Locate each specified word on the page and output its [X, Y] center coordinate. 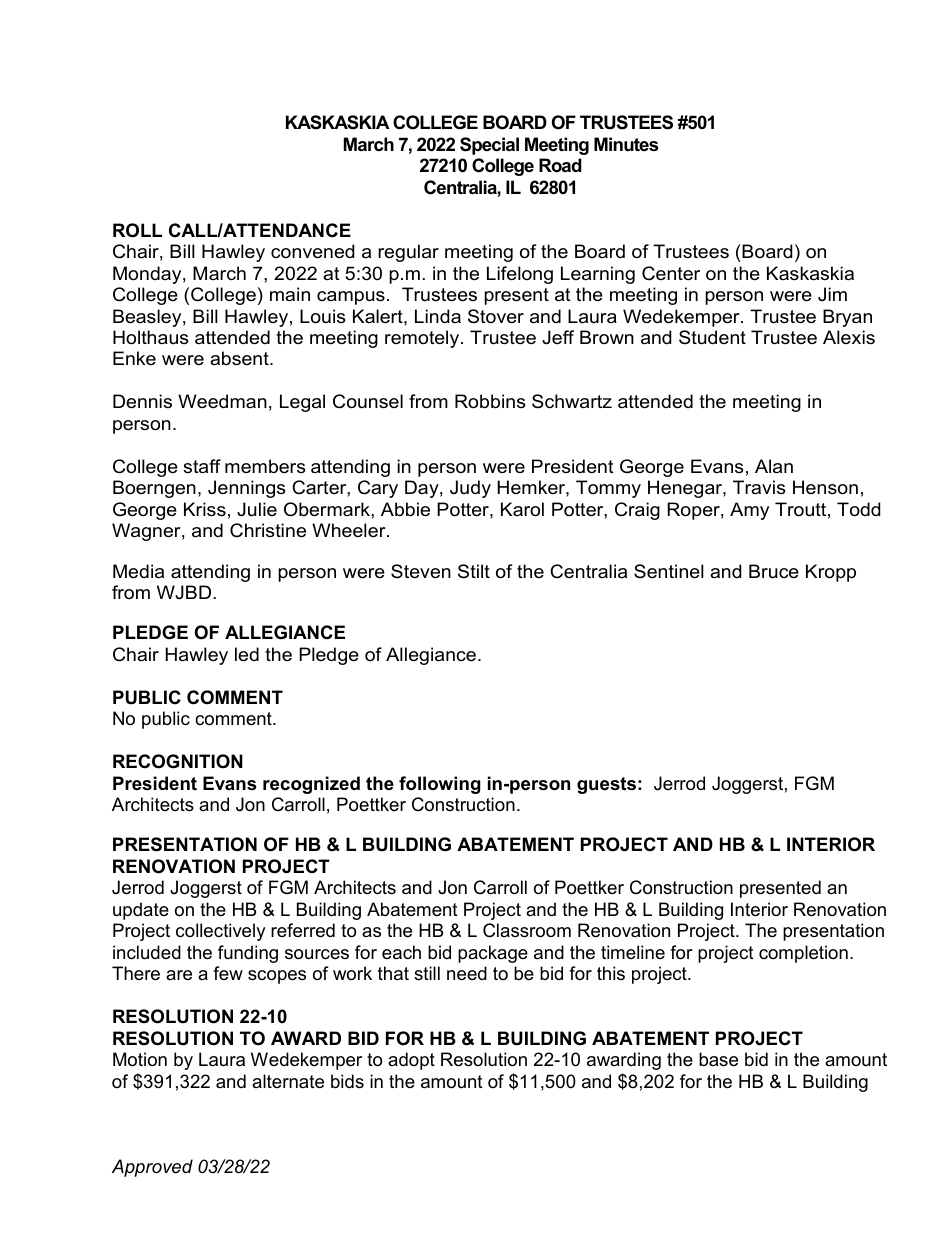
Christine [268, 530]
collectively [221, 932]
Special [489, 146]
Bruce [774, 571]
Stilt [474, 571]
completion [803, 954]
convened [312, 251]
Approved [152, 1168]
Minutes [626, 144]
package [493, 954]
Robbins [490, 401]
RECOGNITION [178, 761]
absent [240, 358]
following [440, 785]
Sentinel [669, 571]
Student [712, 337]
